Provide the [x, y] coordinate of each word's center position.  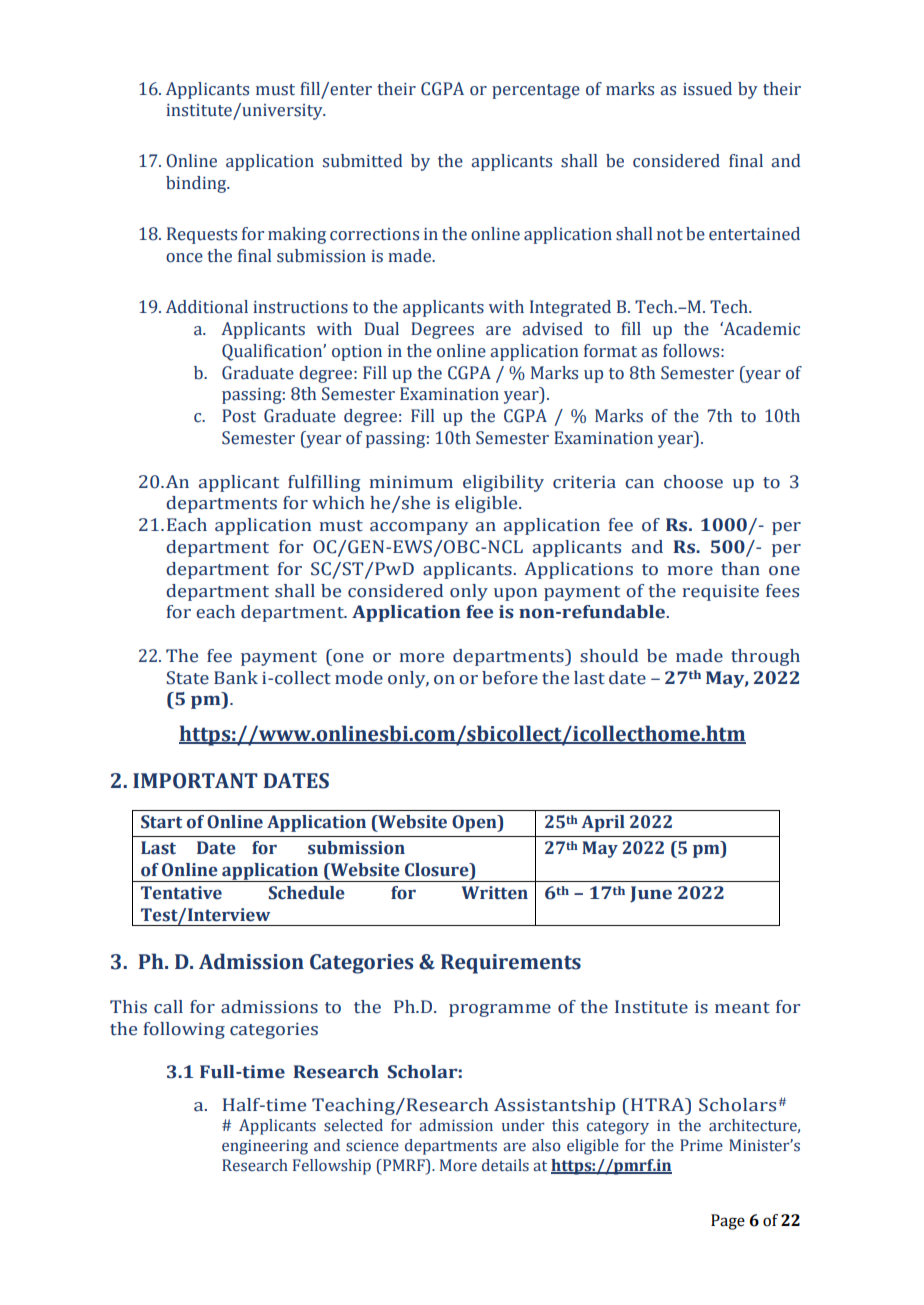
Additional [207, 307]
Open [475, 823]
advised [552, 329]
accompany [419, 528]
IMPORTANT [195, 781]
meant [742, 1008]
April [603, 823]
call [168, 1007]
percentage [536, 91]
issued [707, 89]
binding [197, 184]
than [740, 569]
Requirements [511, 964]
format [610, 351]
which [338, 503]
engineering [265, 1147]
